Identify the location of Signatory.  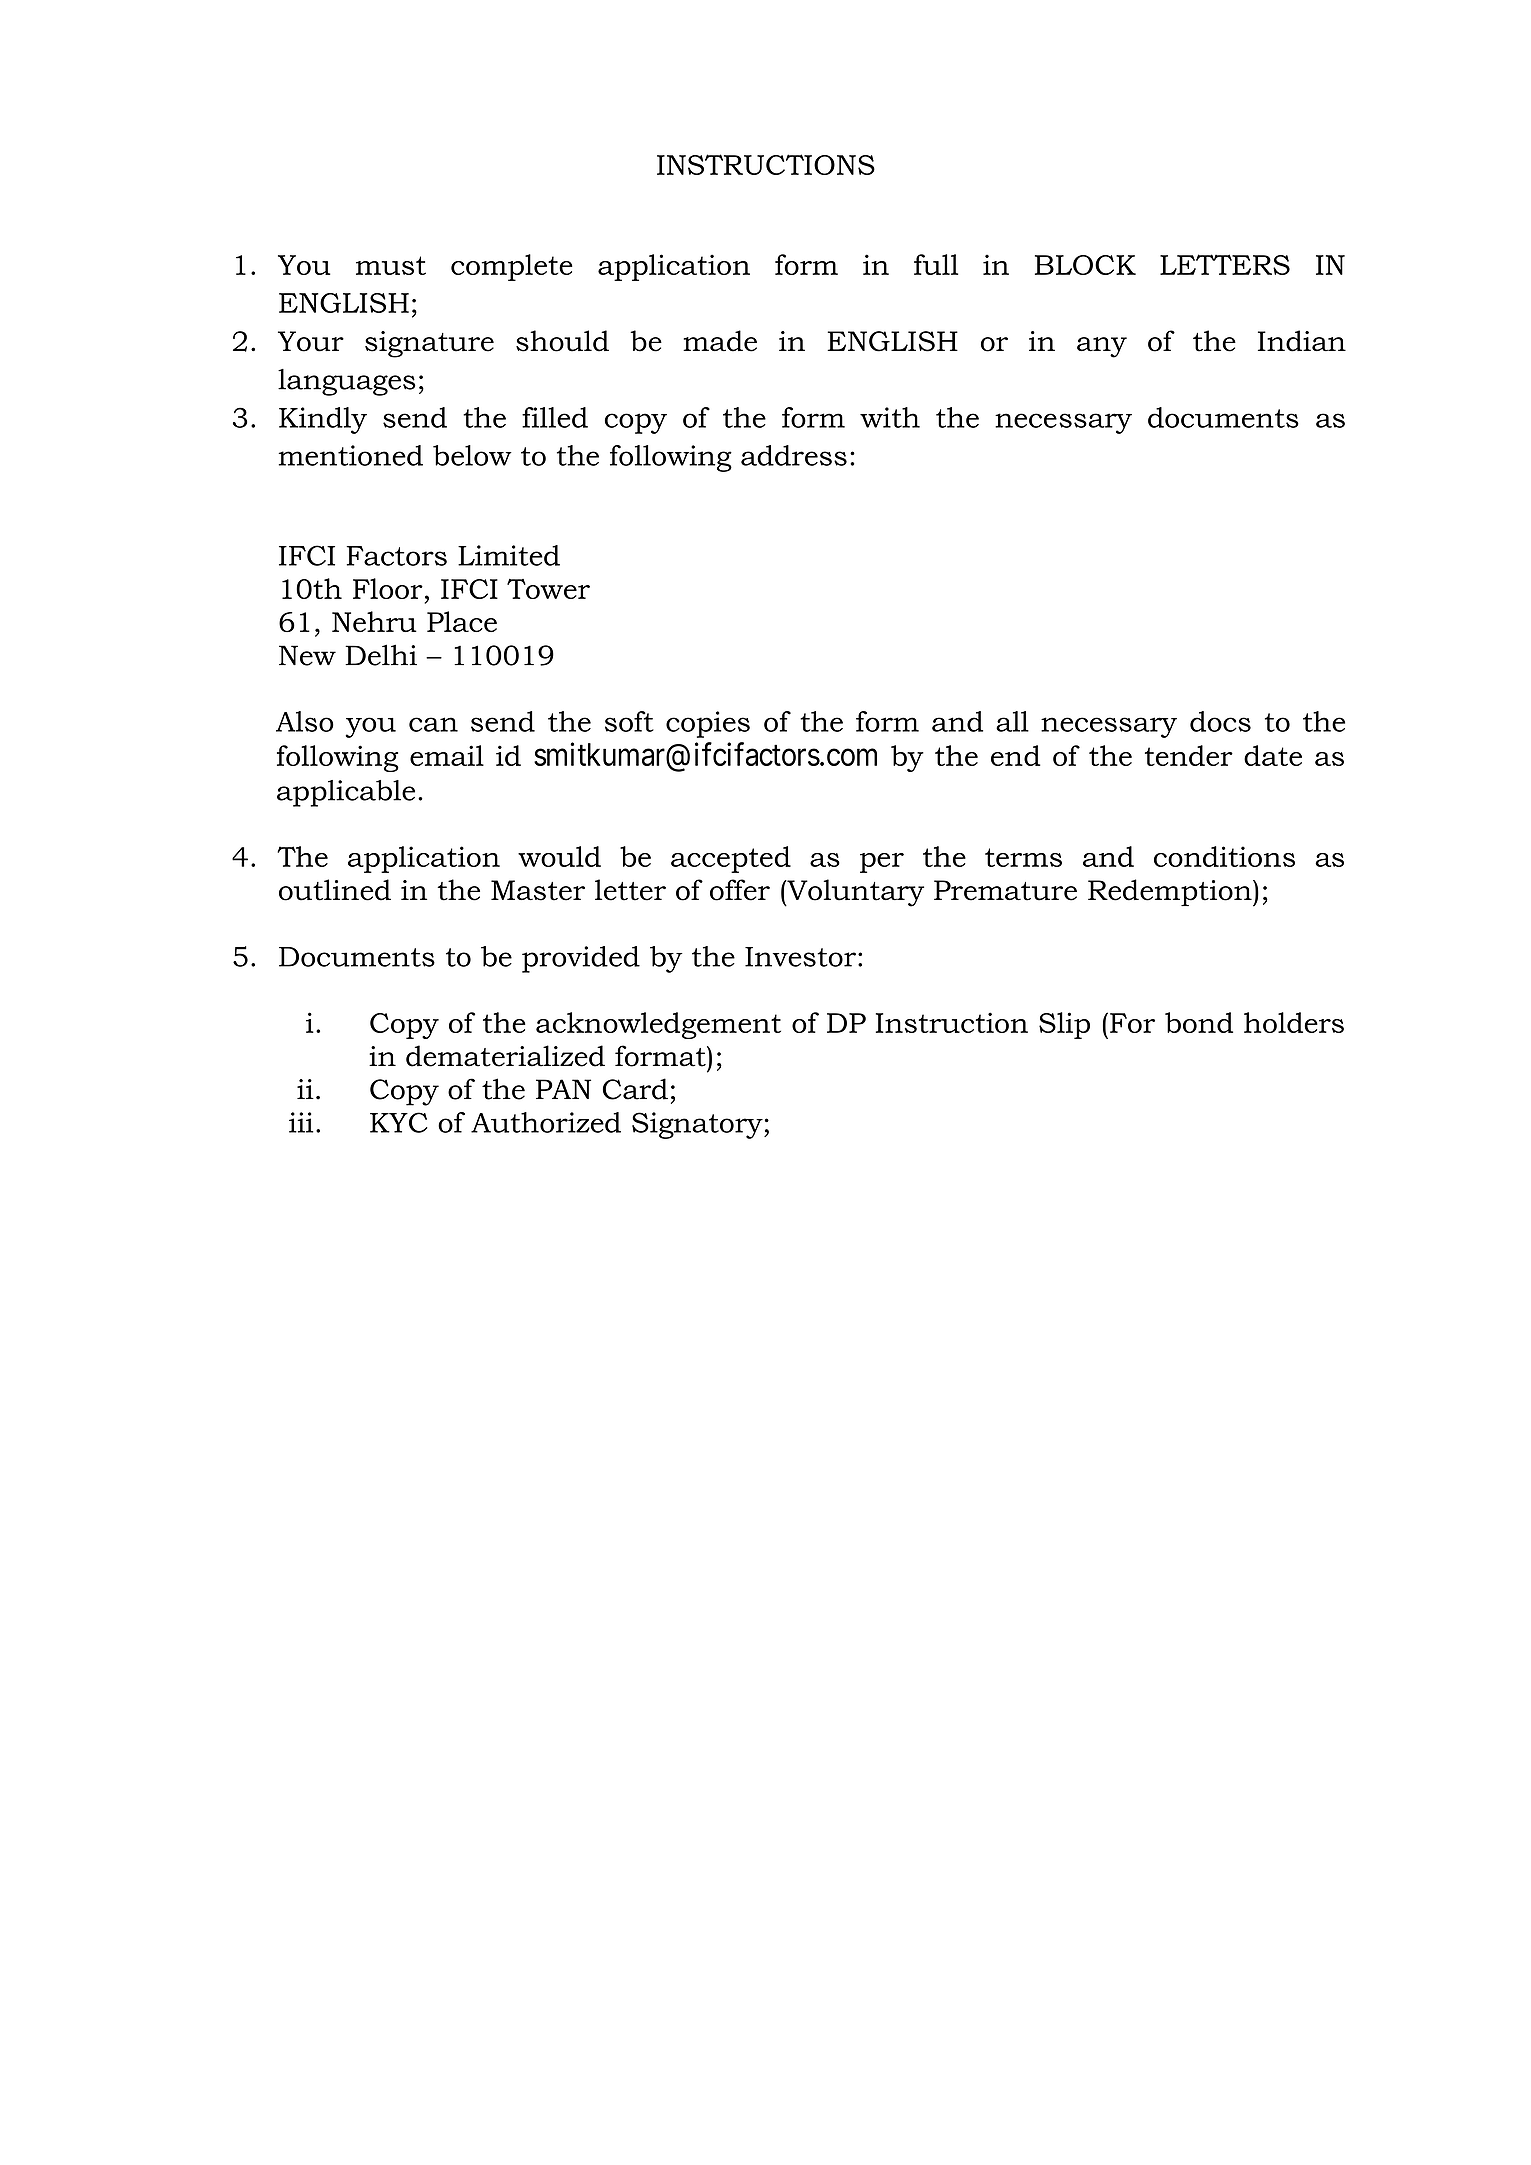
(698, 1125).
